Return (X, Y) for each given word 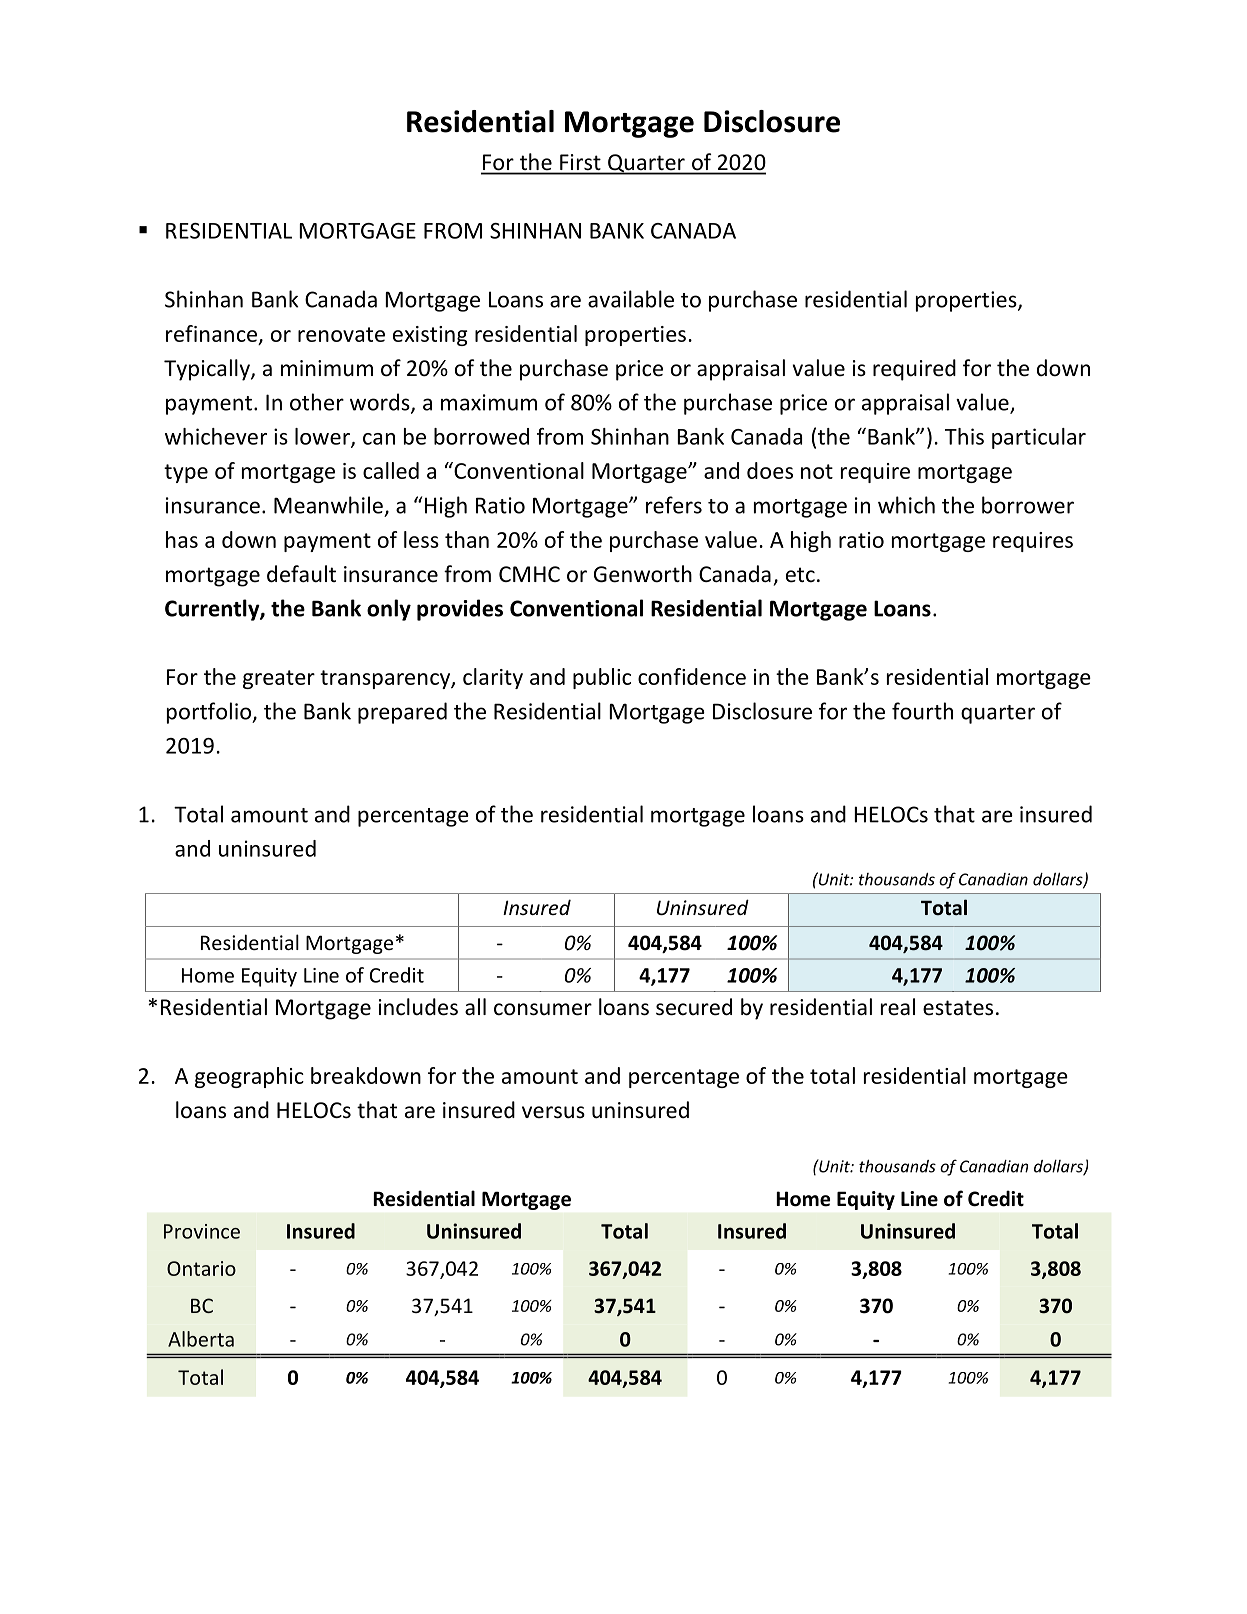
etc (800, 575)
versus (553, 1112)
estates (958, 1008)
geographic (249, 1077)
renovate (341, 334)
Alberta (201, 1339)
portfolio (210, 713)
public (602, 678)
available (631, 299)
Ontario (201, 1268)
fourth (922, 711)
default (301, 574)
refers (674, 505)
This (964, 436)
